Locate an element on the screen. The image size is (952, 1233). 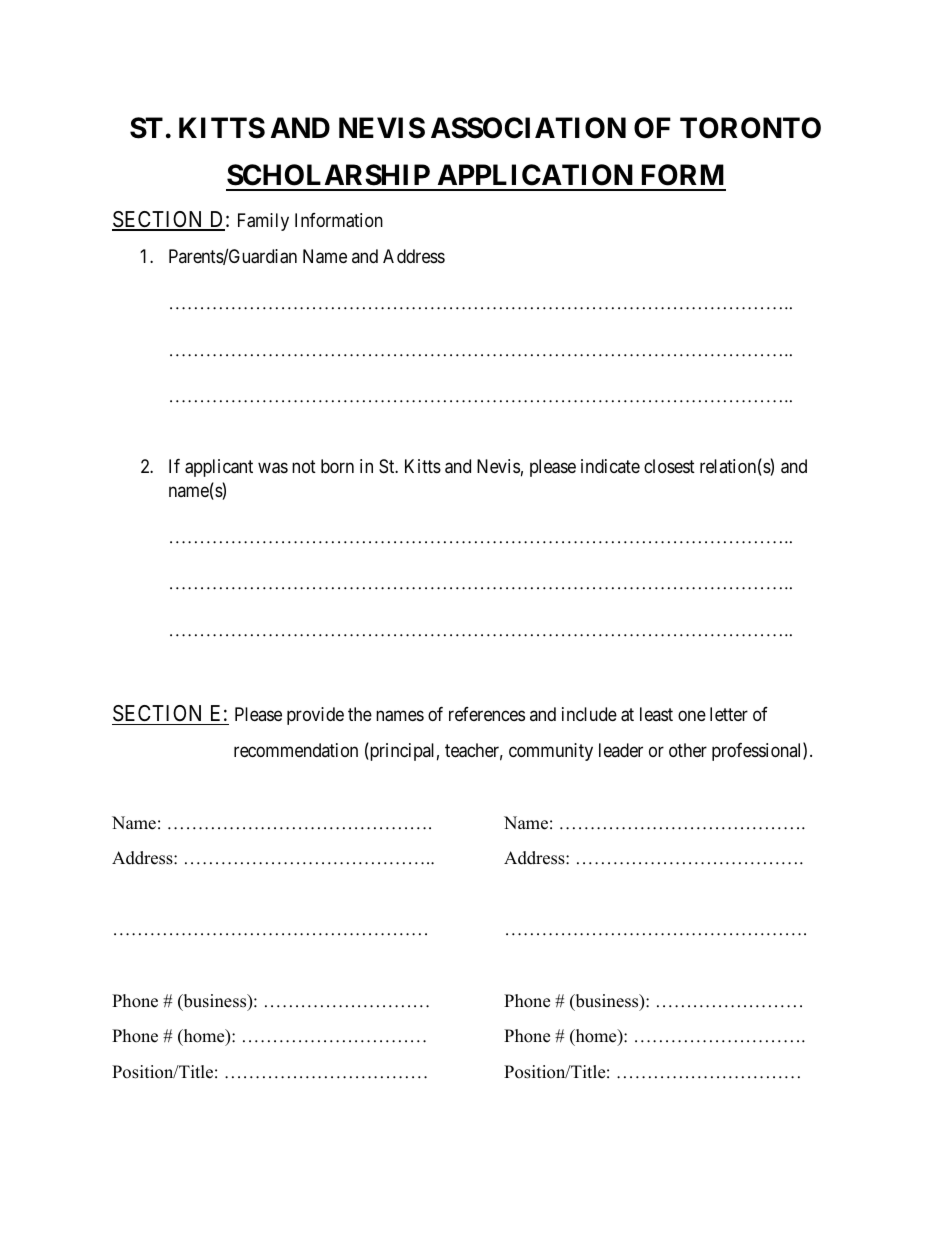
recommendation is located at coordinates (296, 750).
